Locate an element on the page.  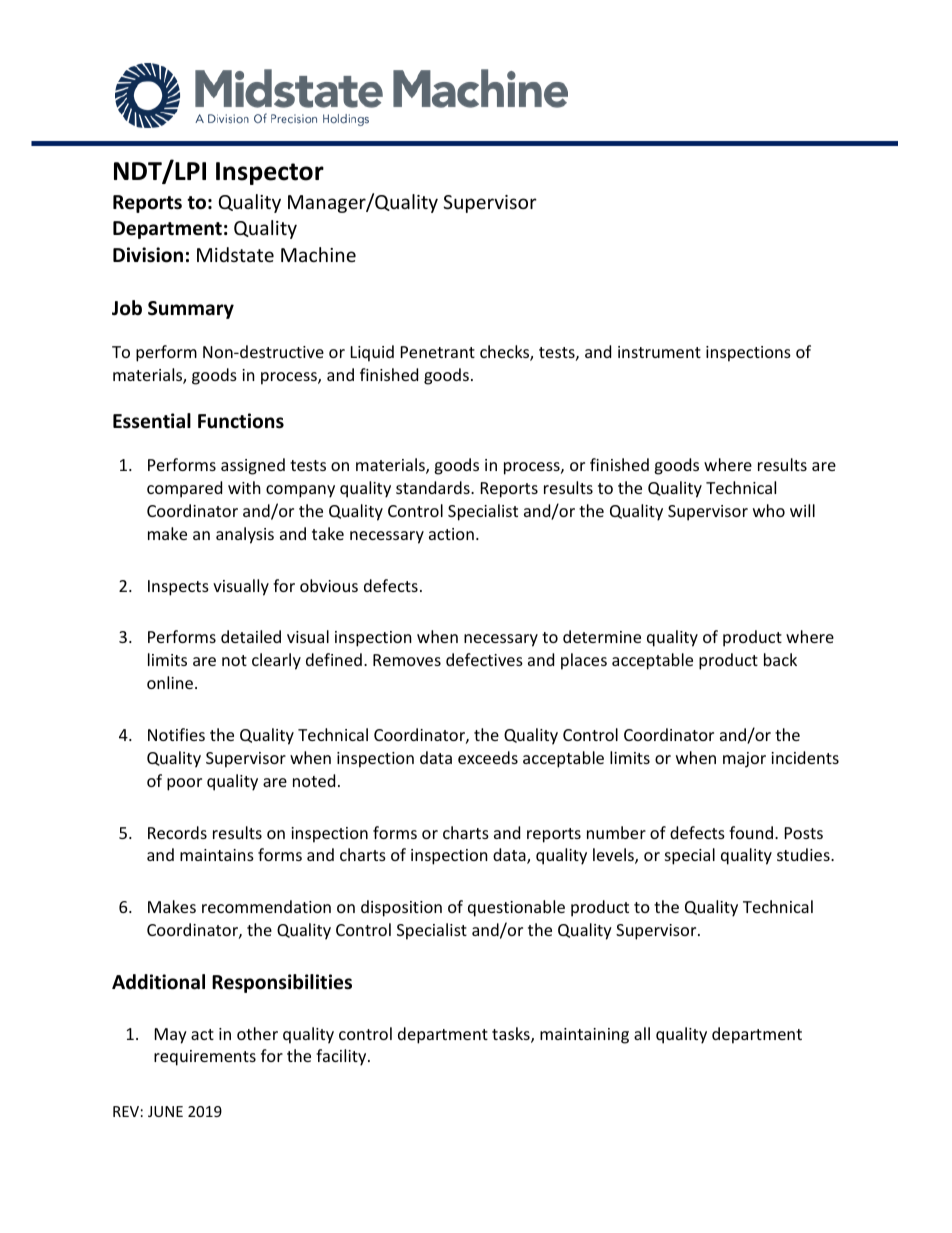
back is located at coordinates (780, 659).
